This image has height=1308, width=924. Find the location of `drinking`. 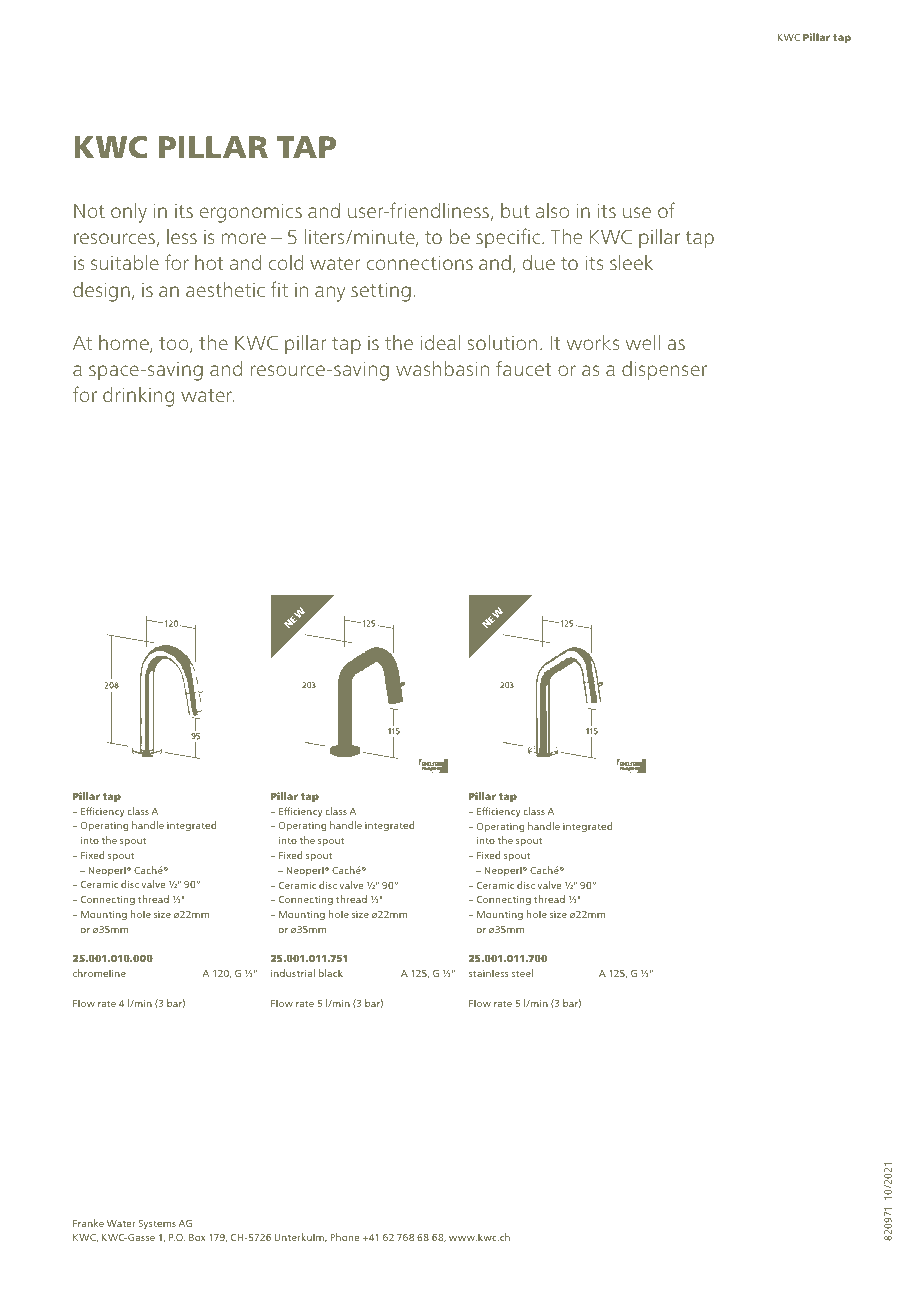

drinking is located at coordinates (138, 396).
